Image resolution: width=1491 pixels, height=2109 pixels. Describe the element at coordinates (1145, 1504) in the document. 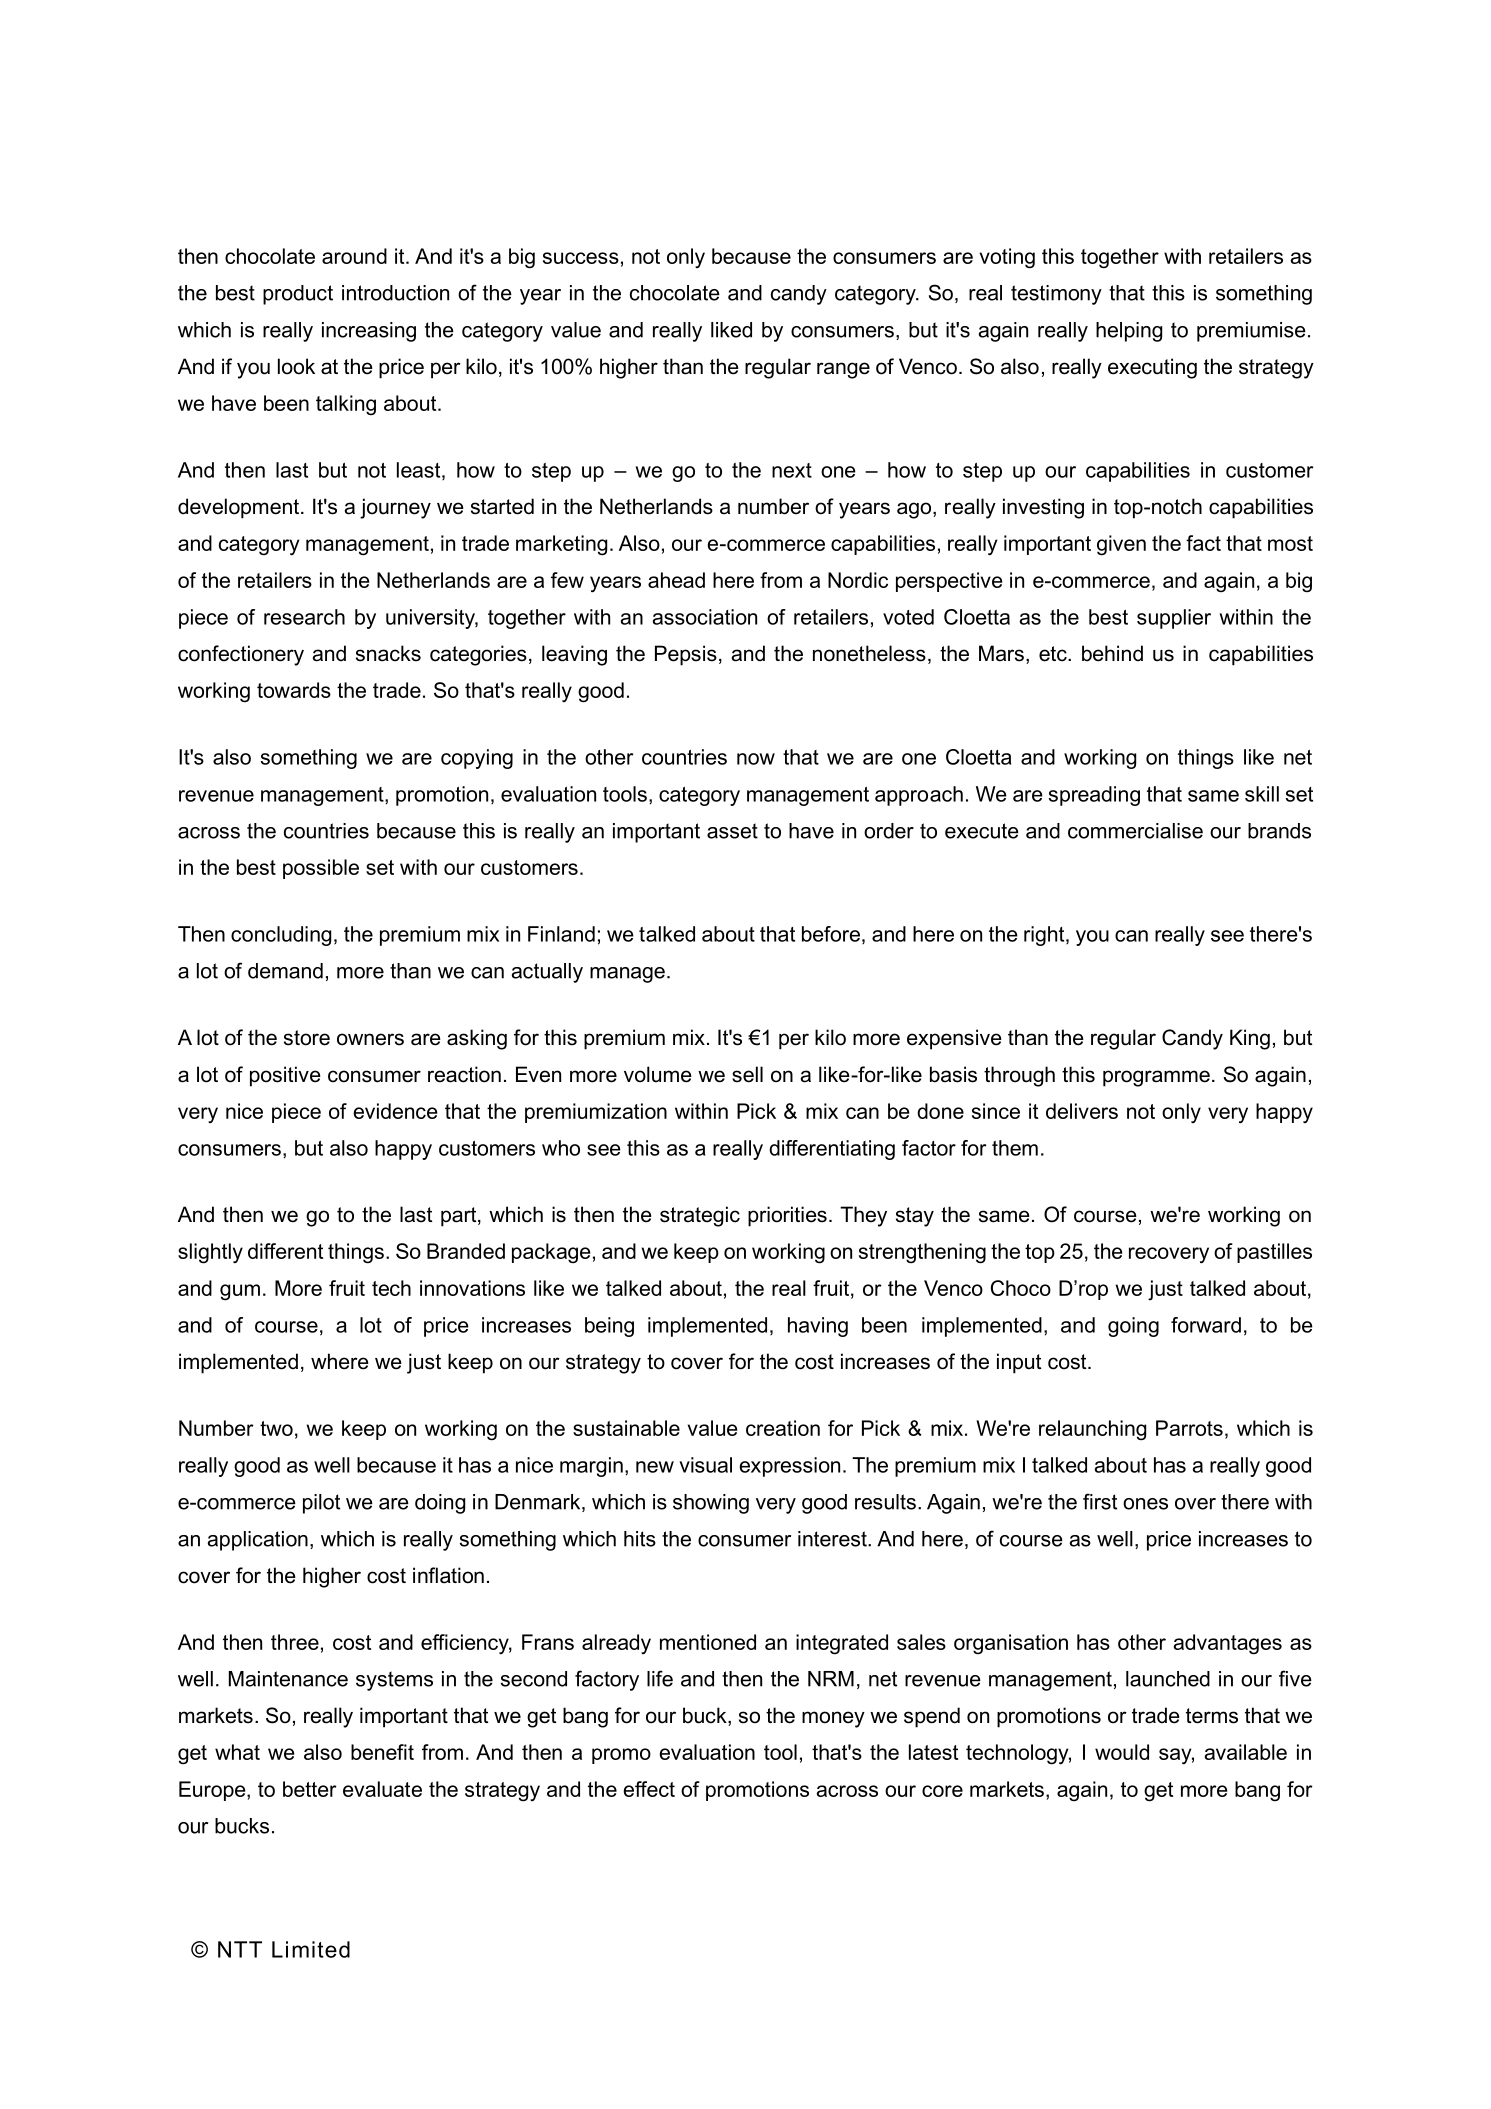

I see `ones` at that location.
